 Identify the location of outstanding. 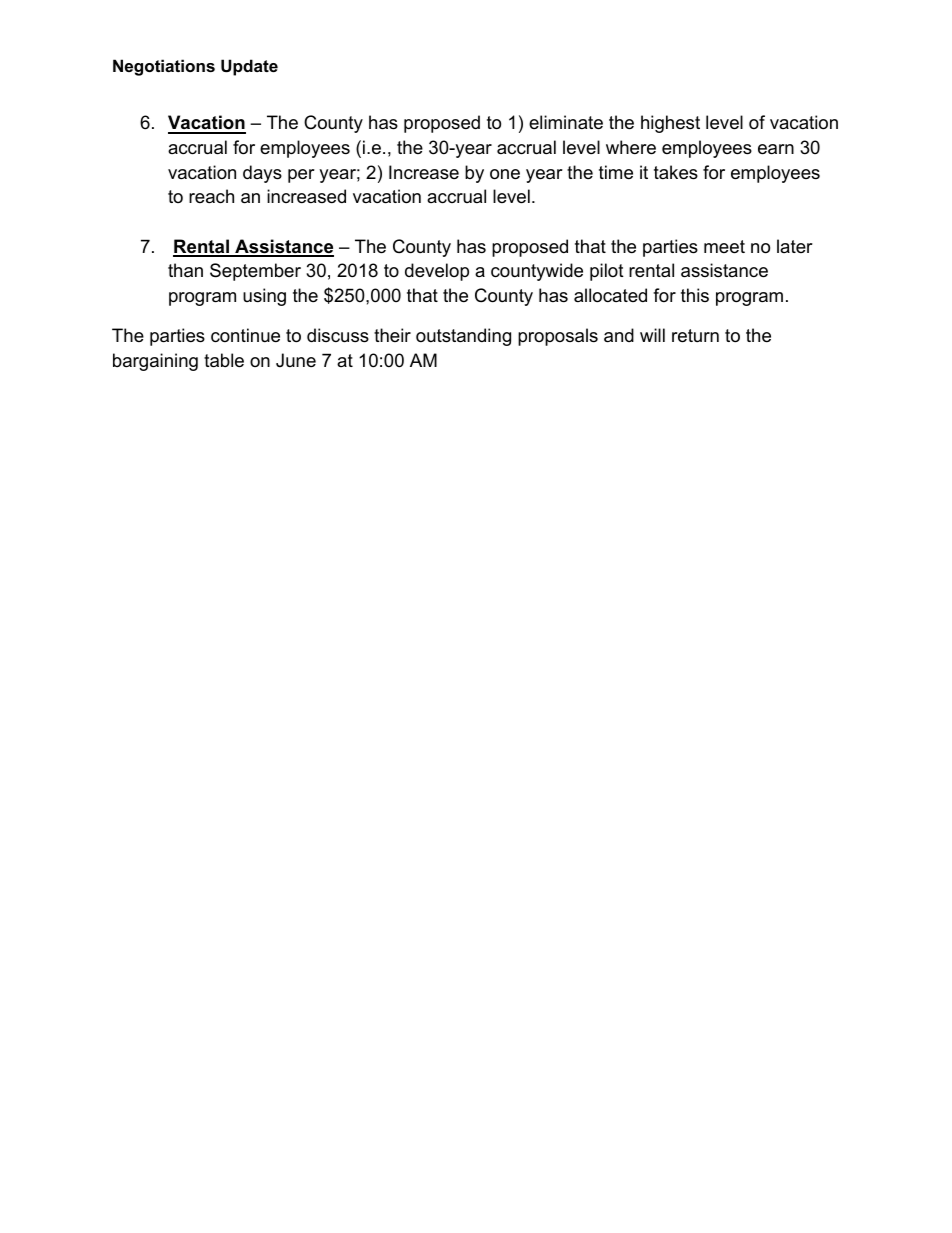
(463, 337).
